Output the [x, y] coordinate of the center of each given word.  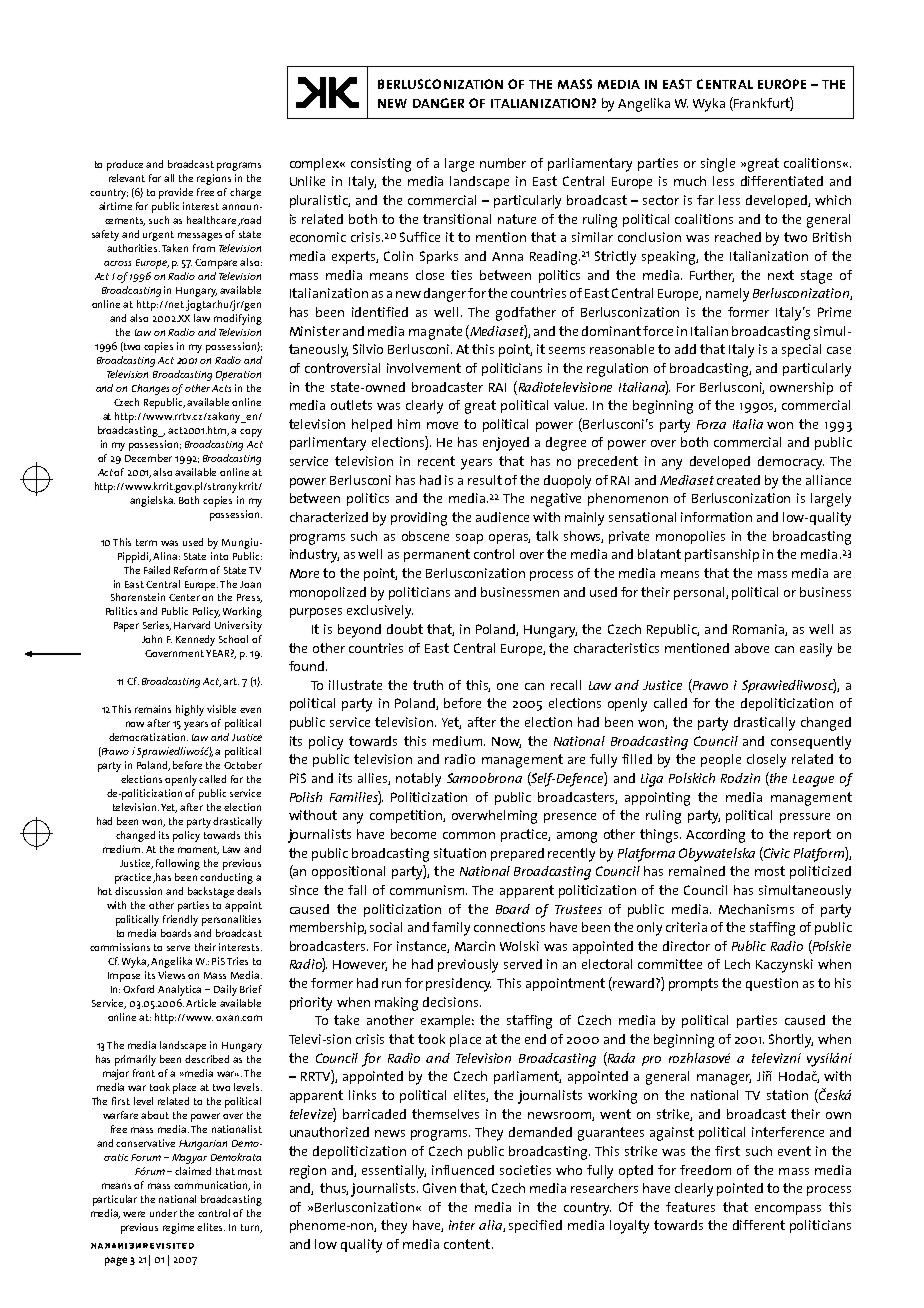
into [219, 556]
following [178, 864]
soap [469, 539]
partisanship [722, 555]
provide [176, 193]
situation [460, 853]
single [718, 165]
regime [178, 1228]
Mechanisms [756, 909]
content [467, 1244]
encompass [788, 1210]
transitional [457, 219]
